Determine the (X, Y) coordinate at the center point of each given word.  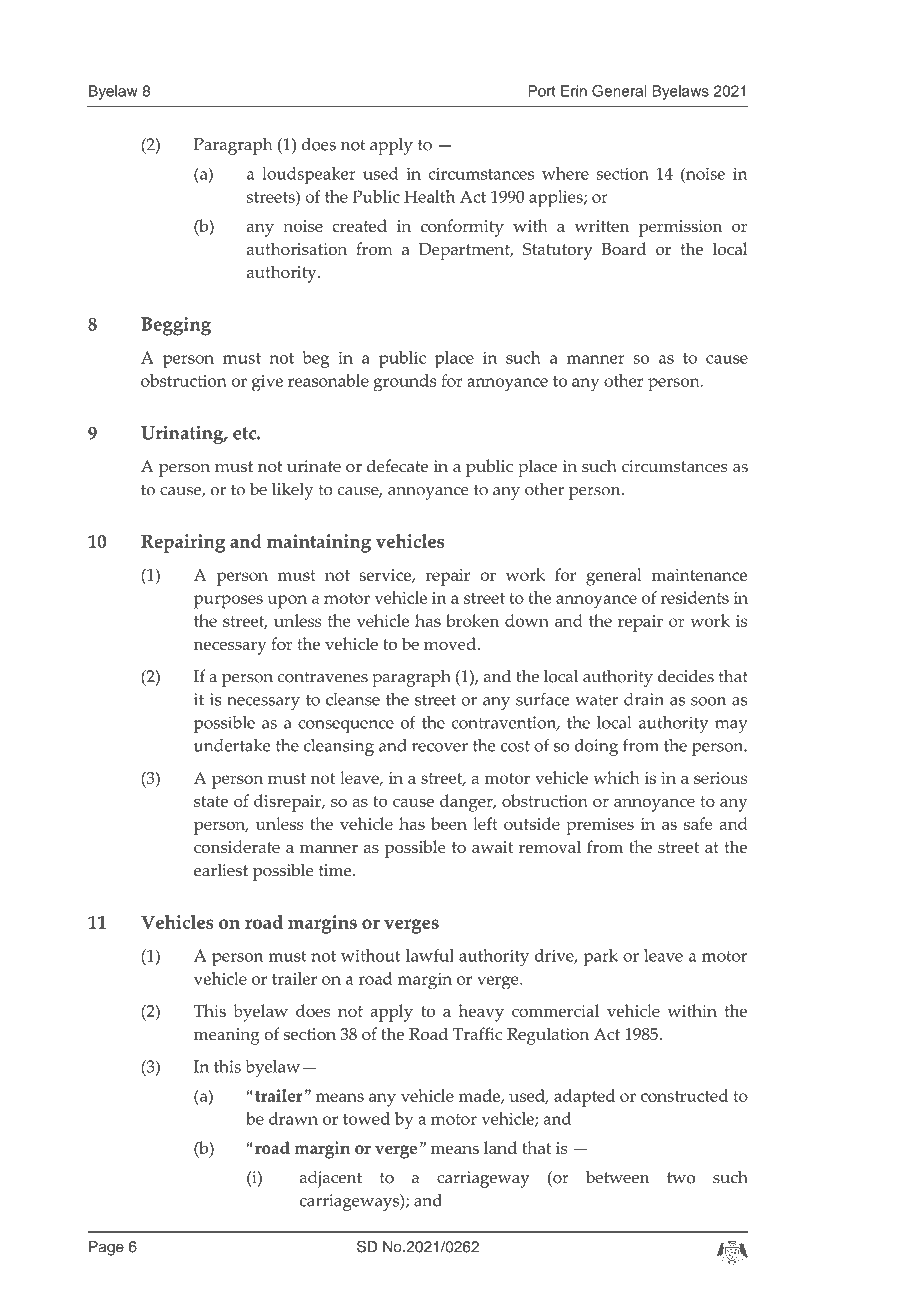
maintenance (699, 575)
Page (106, 1248)
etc (245, 433)
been (449, 823)
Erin (574, 91)
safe (698, 823)
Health (429, 196)
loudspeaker (309, 175)
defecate (397, 465)
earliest (221, 870)
